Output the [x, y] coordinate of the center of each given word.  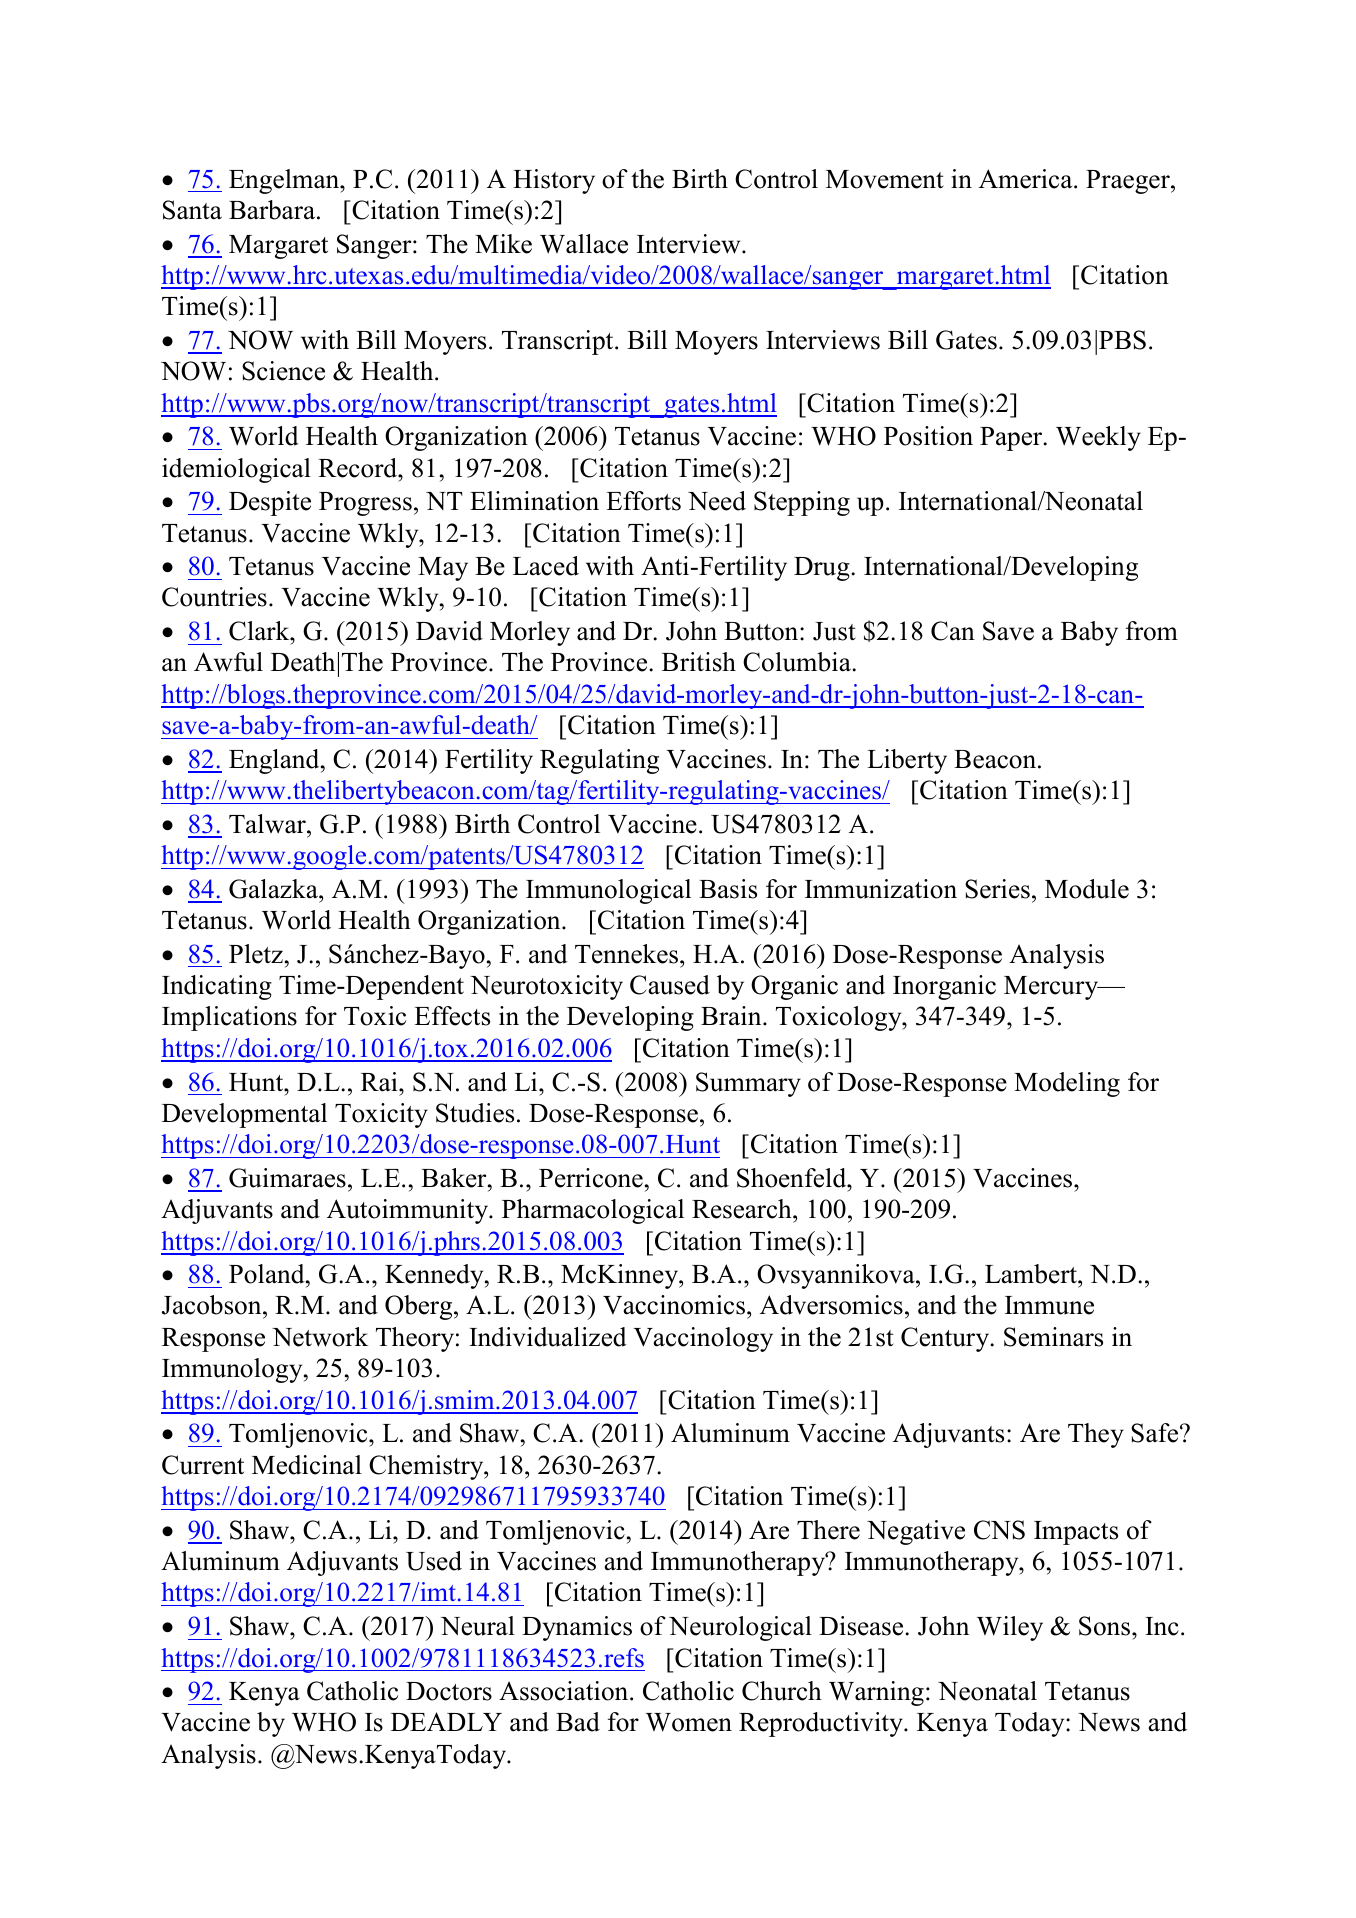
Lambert [1032, 1274]
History [554, 181]
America [1027, 179]
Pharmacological [593, 1211]
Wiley [1010, 1628]
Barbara [273, 210]
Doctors [449, 1691]
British [699, 662]
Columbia [798, 662]
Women [689, 1722]
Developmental [244, 1115]
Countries [214, 597]
